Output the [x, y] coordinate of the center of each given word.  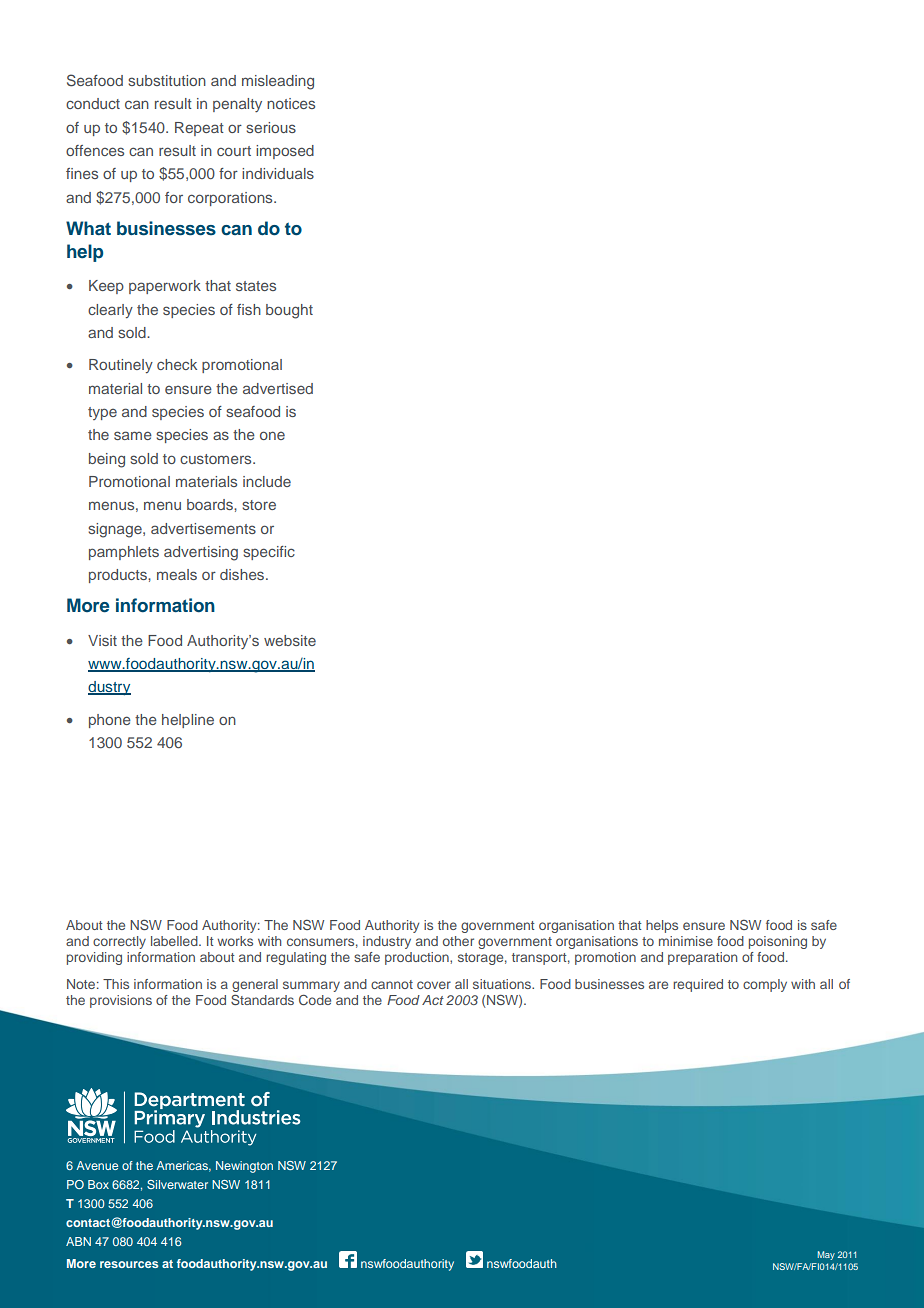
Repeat [199, 129]
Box [98, 1184]
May [826, 1255]
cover [434, 985]
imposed [285, 152]
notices [291, 103]
